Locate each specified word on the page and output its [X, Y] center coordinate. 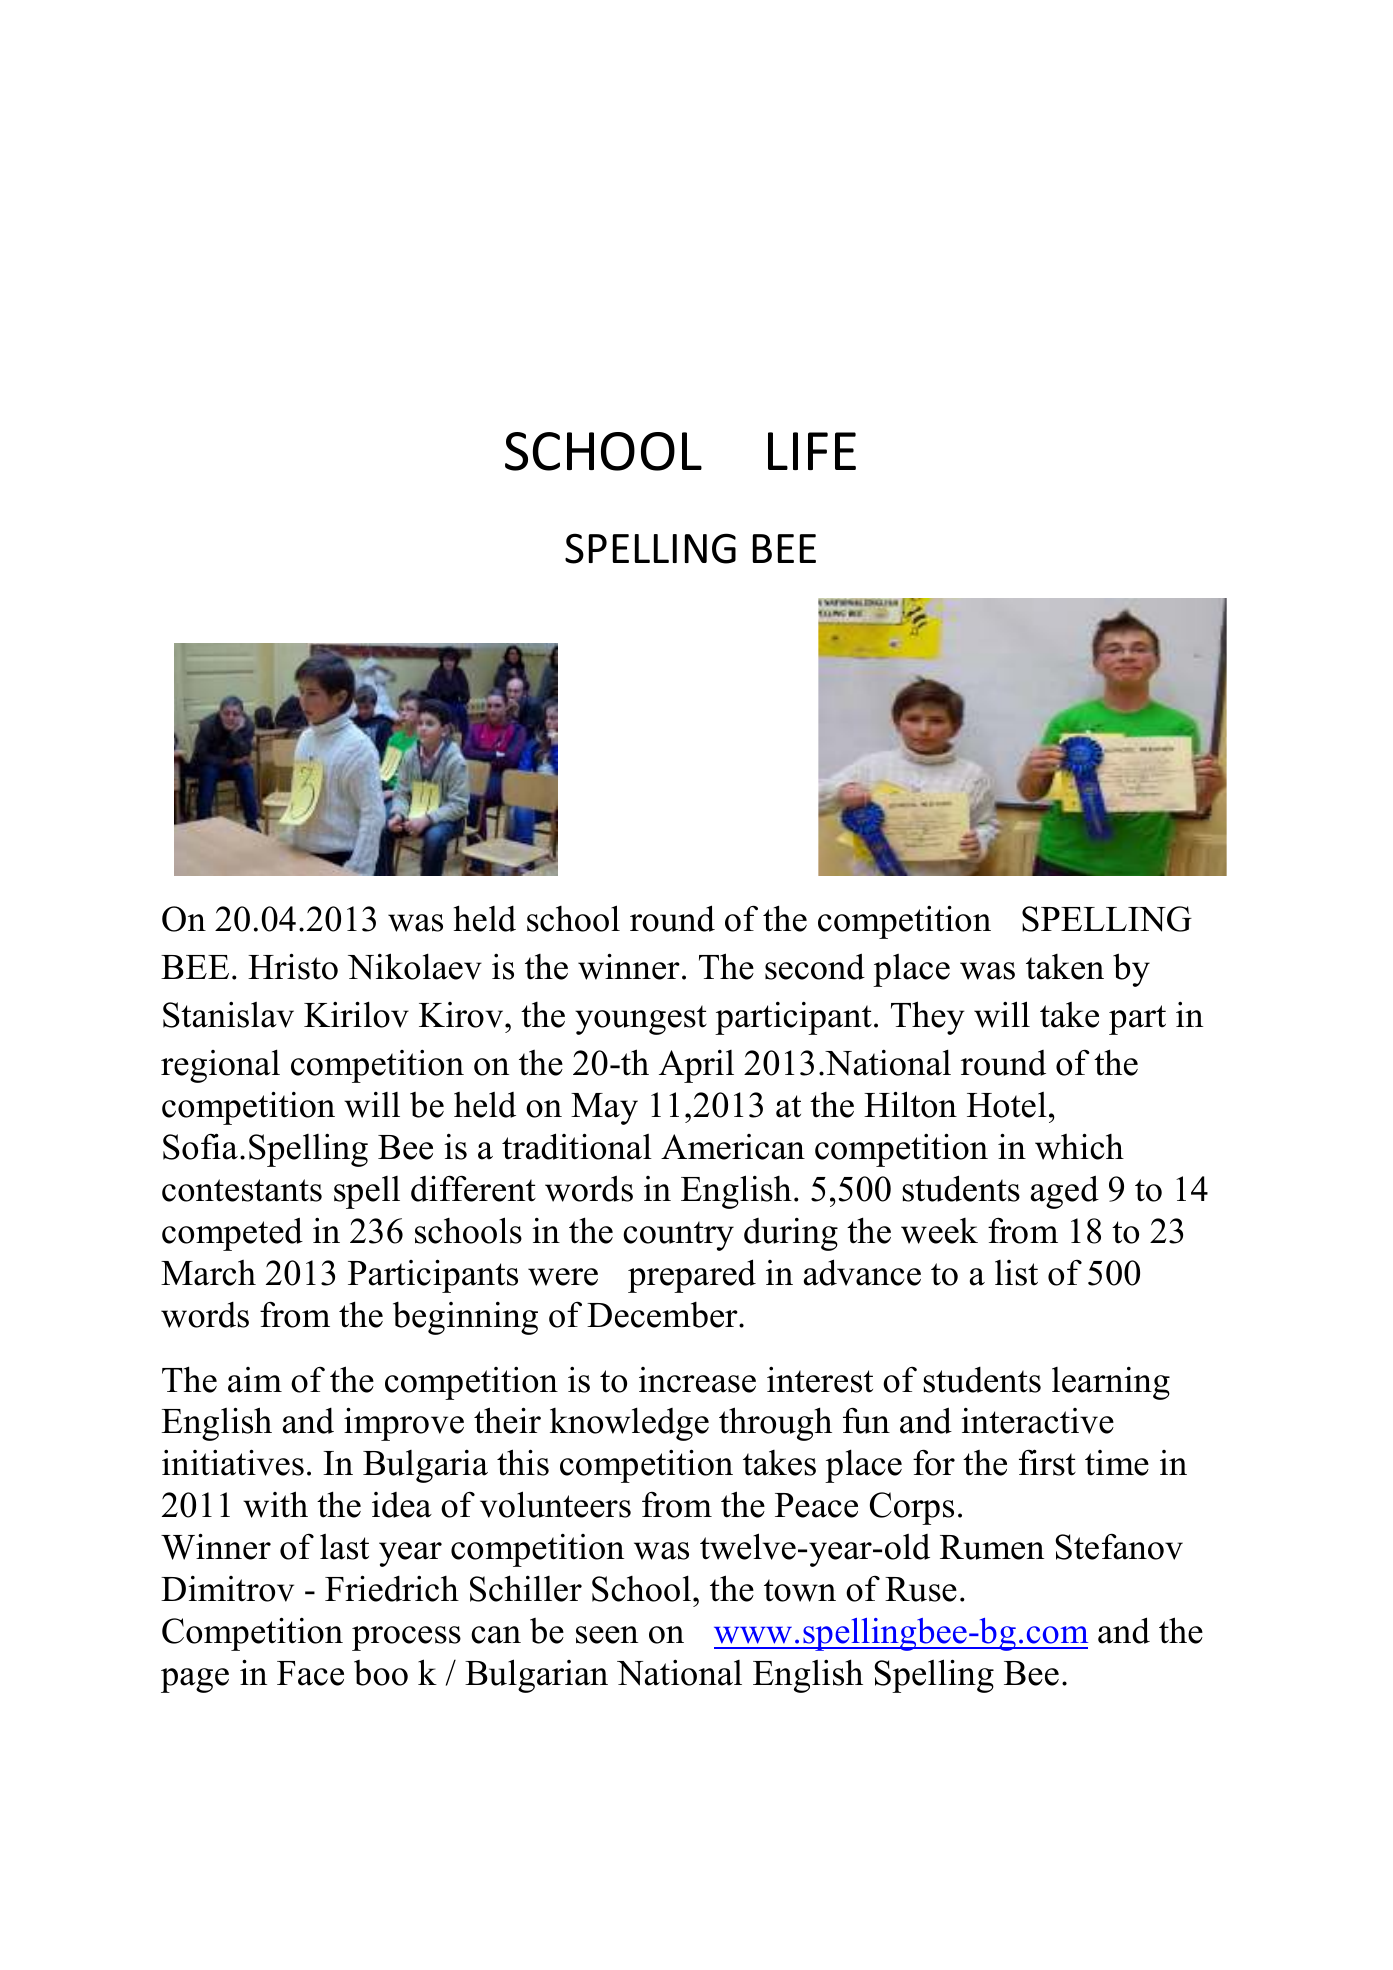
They [928, 1018]
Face [310, 1673]
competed [232, 1234]
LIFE [812, 451]
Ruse [921, 1589]
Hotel [1007, 1105]
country [678, 1236]
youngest [641, 1020]
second [815, 966]
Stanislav [228, 1015]
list [1016, 1273]
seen [607, 1635]
